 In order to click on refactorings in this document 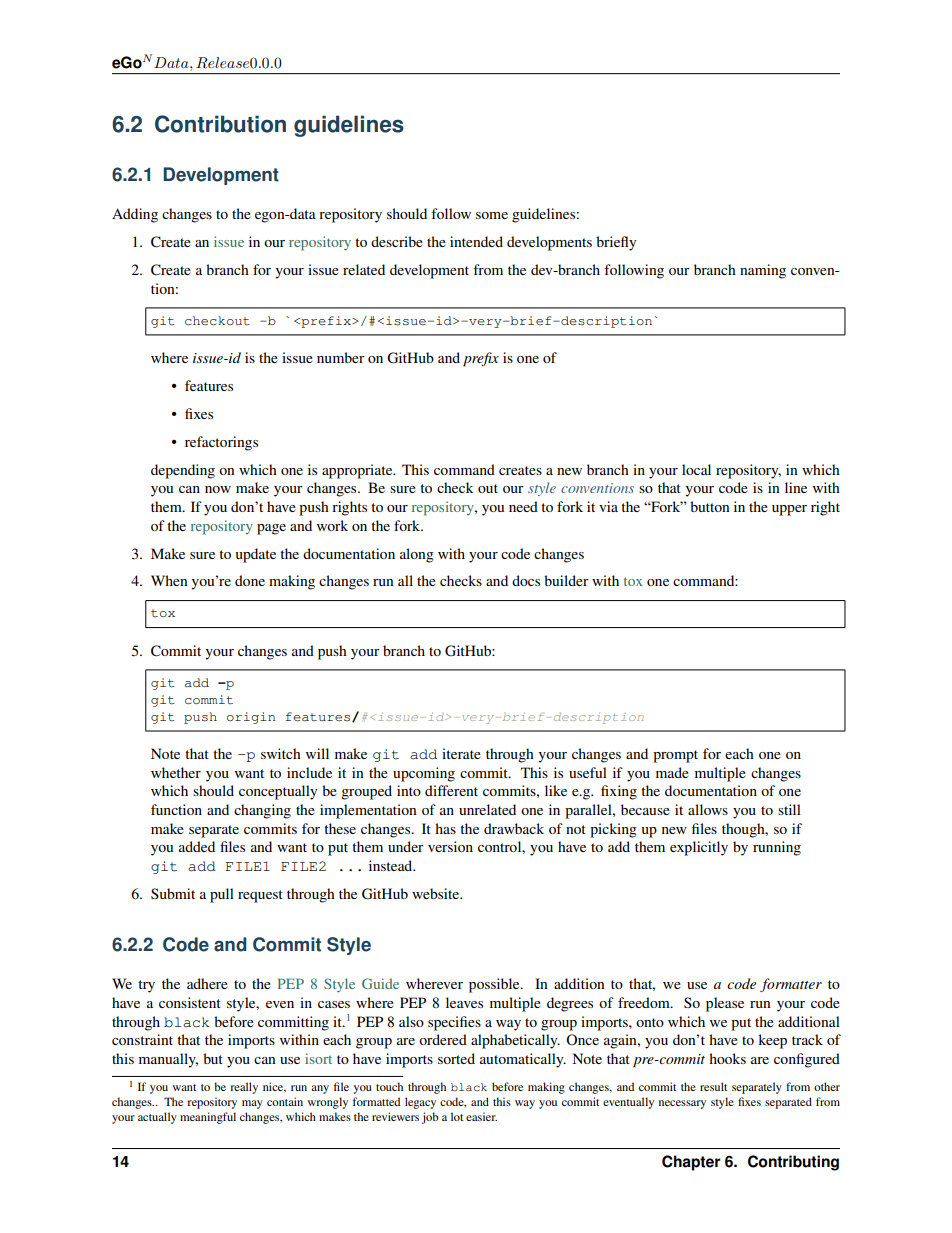, I will do `click(221, 443)`.
